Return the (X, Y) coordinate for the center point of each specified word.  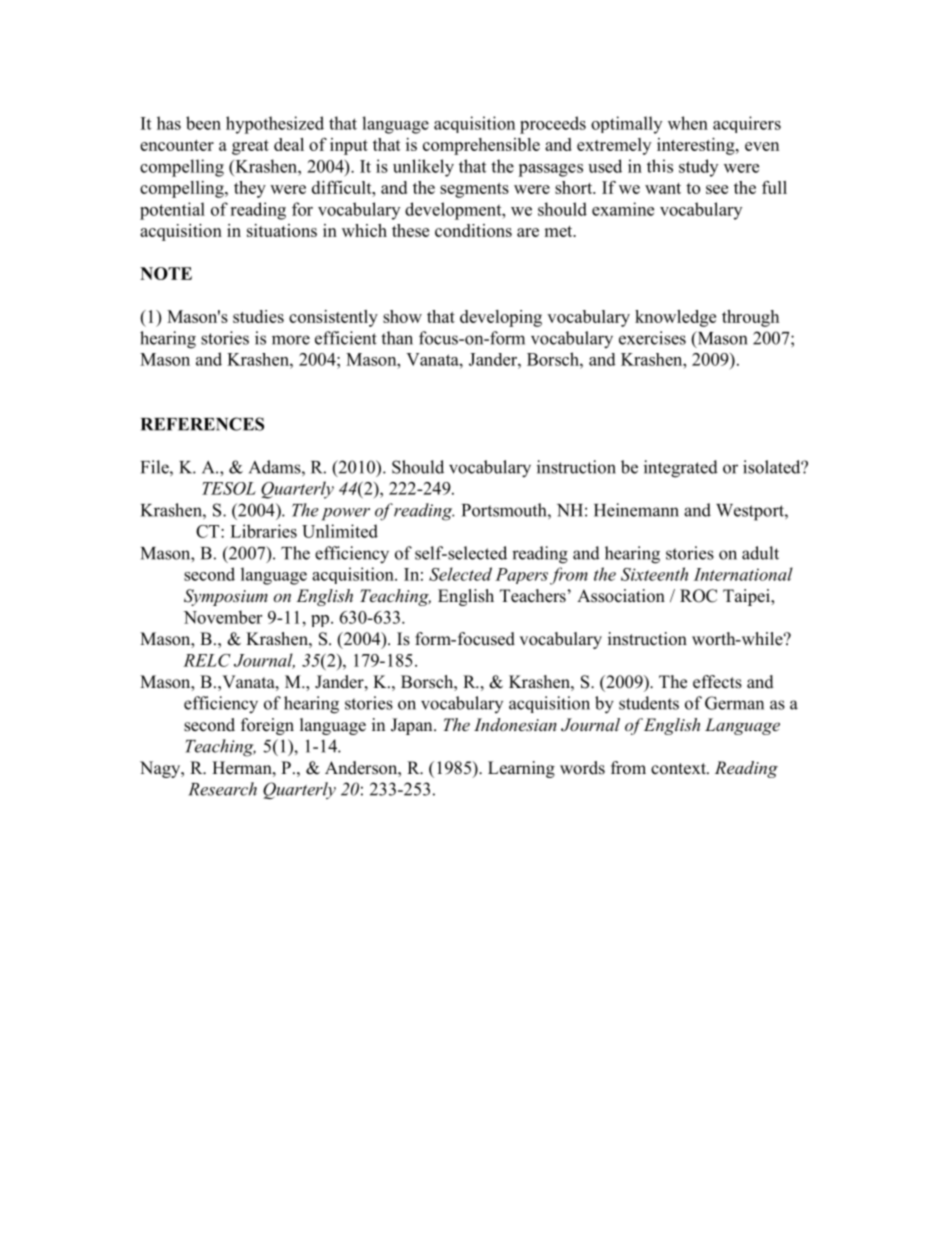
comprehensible (481, 146)
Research (222, 789)
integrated (681, 469)
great (250, 147)
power (345, 514)
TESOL (229, 488)
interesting (697, 146)
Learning (521, 769)
